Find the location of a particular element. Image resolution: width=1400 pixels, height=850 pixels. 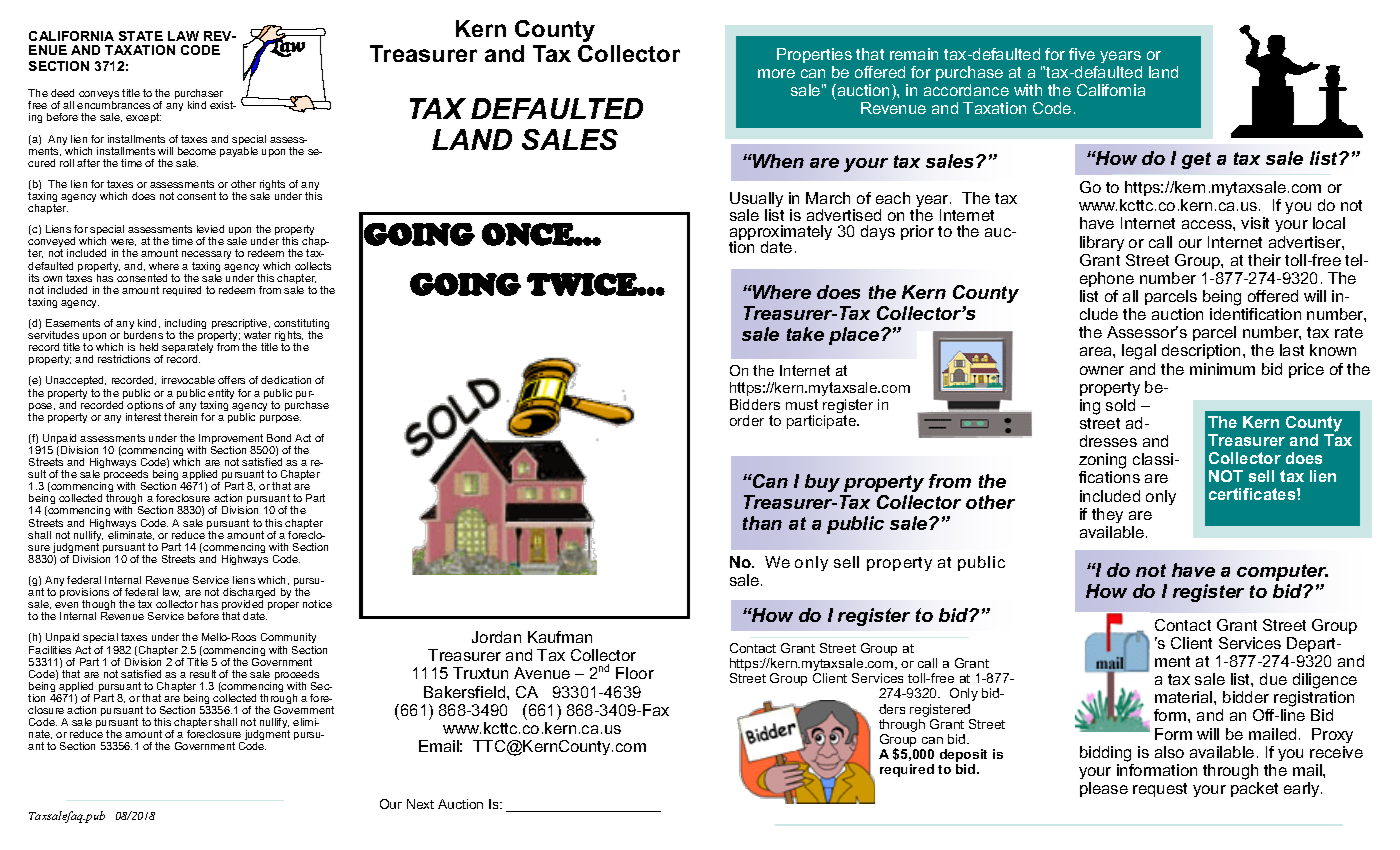

more is located at coordinates (776, 73).
